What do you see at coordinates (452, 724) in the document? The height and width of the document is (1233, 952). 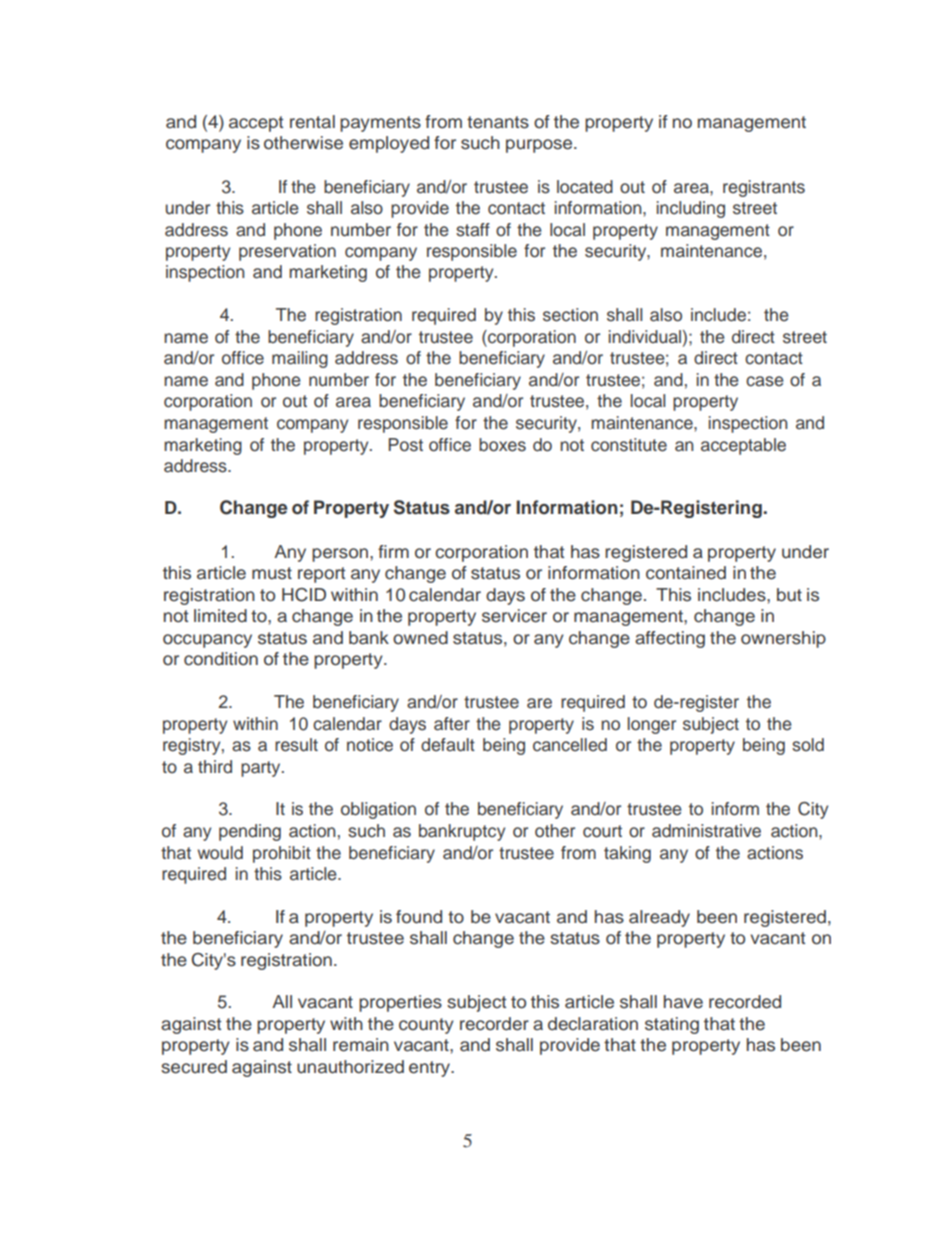 I see `after` at bounding box center [452, 724].
